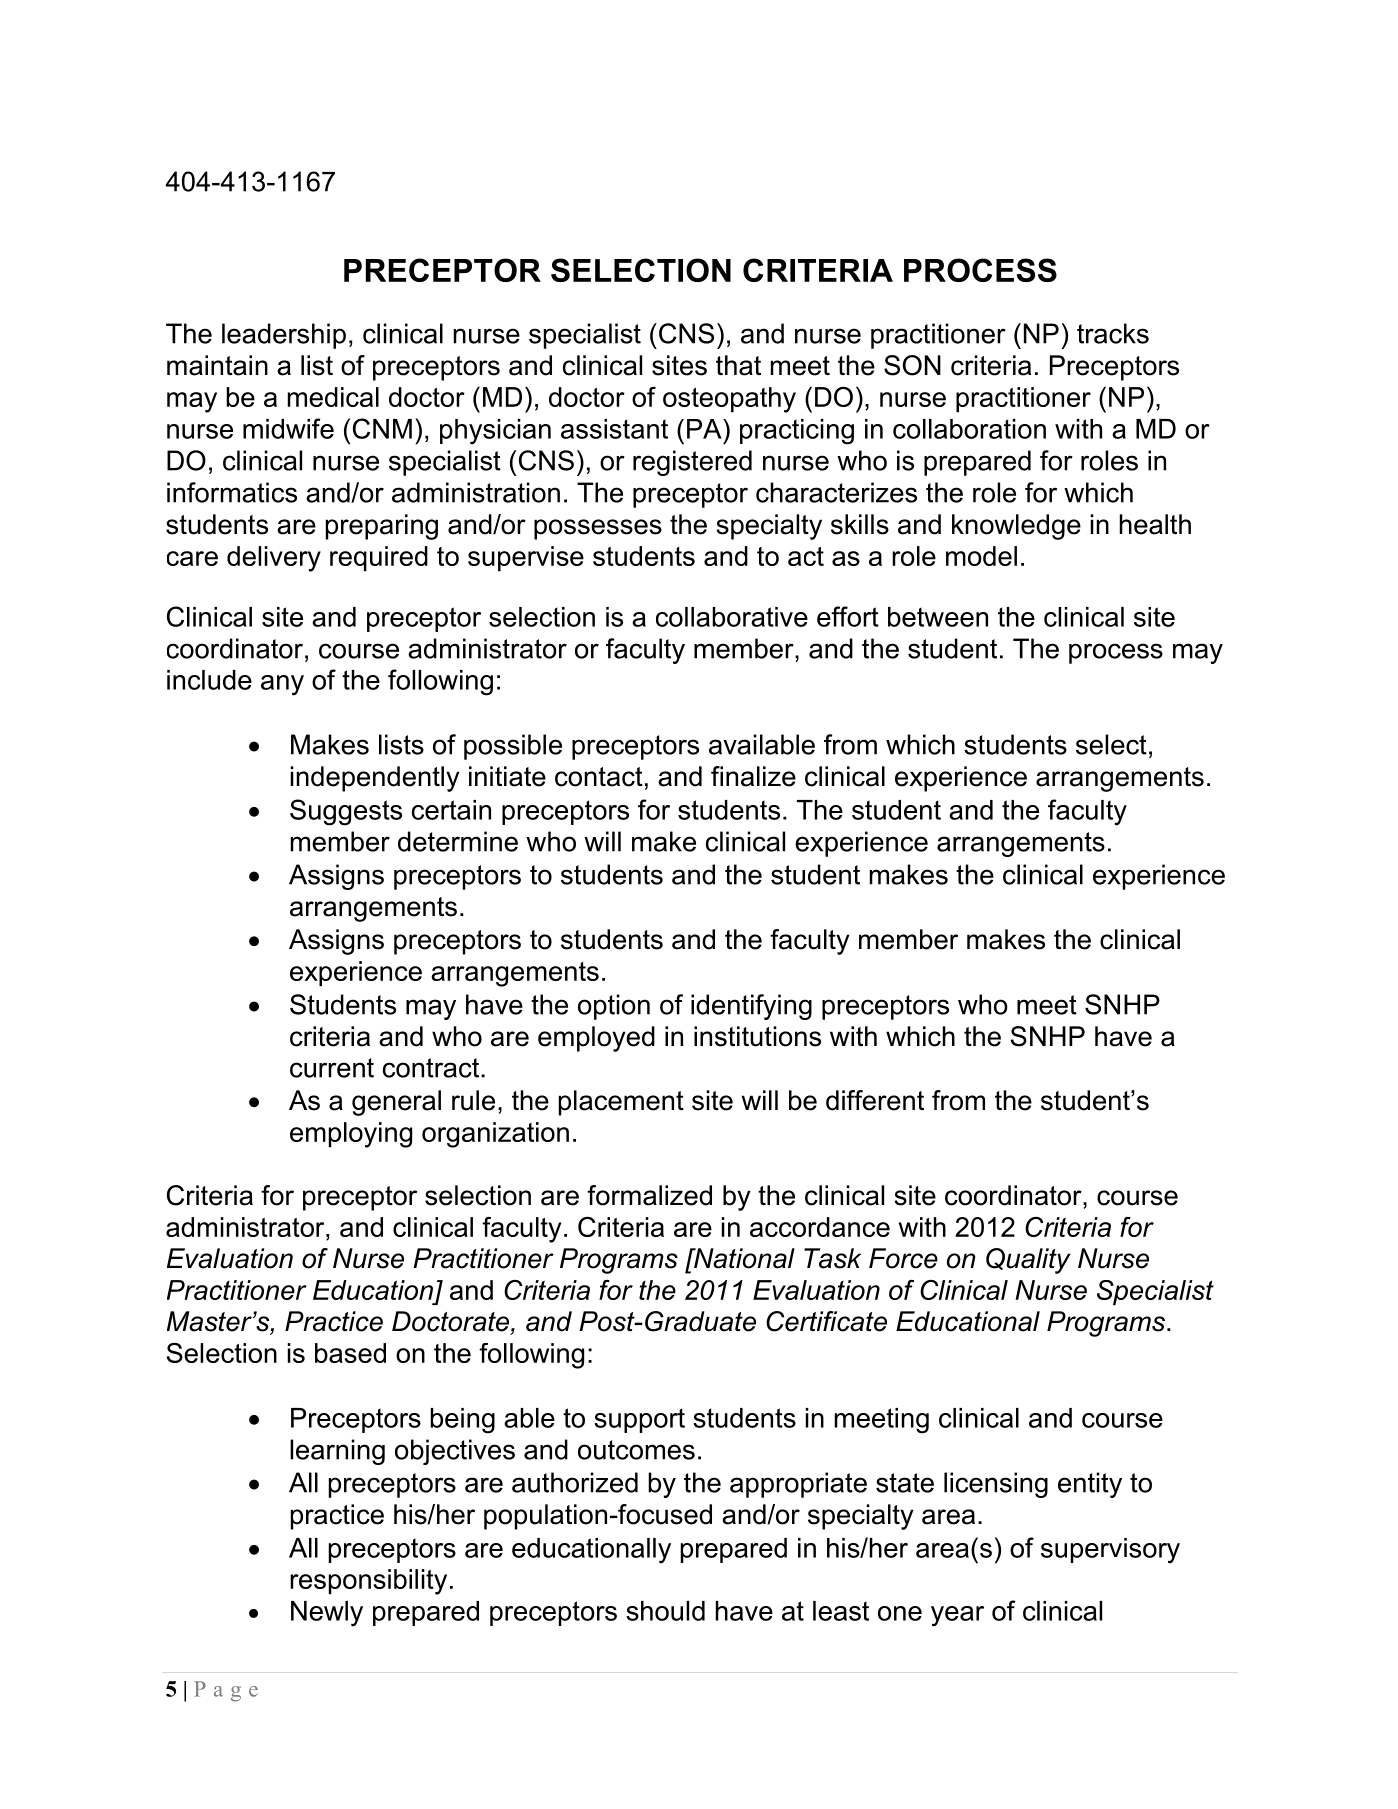 This screenshot has width=1398, height=1809. Describe the element at coordinates (350, 1353) in the screenshot. I see `based` at that location.
